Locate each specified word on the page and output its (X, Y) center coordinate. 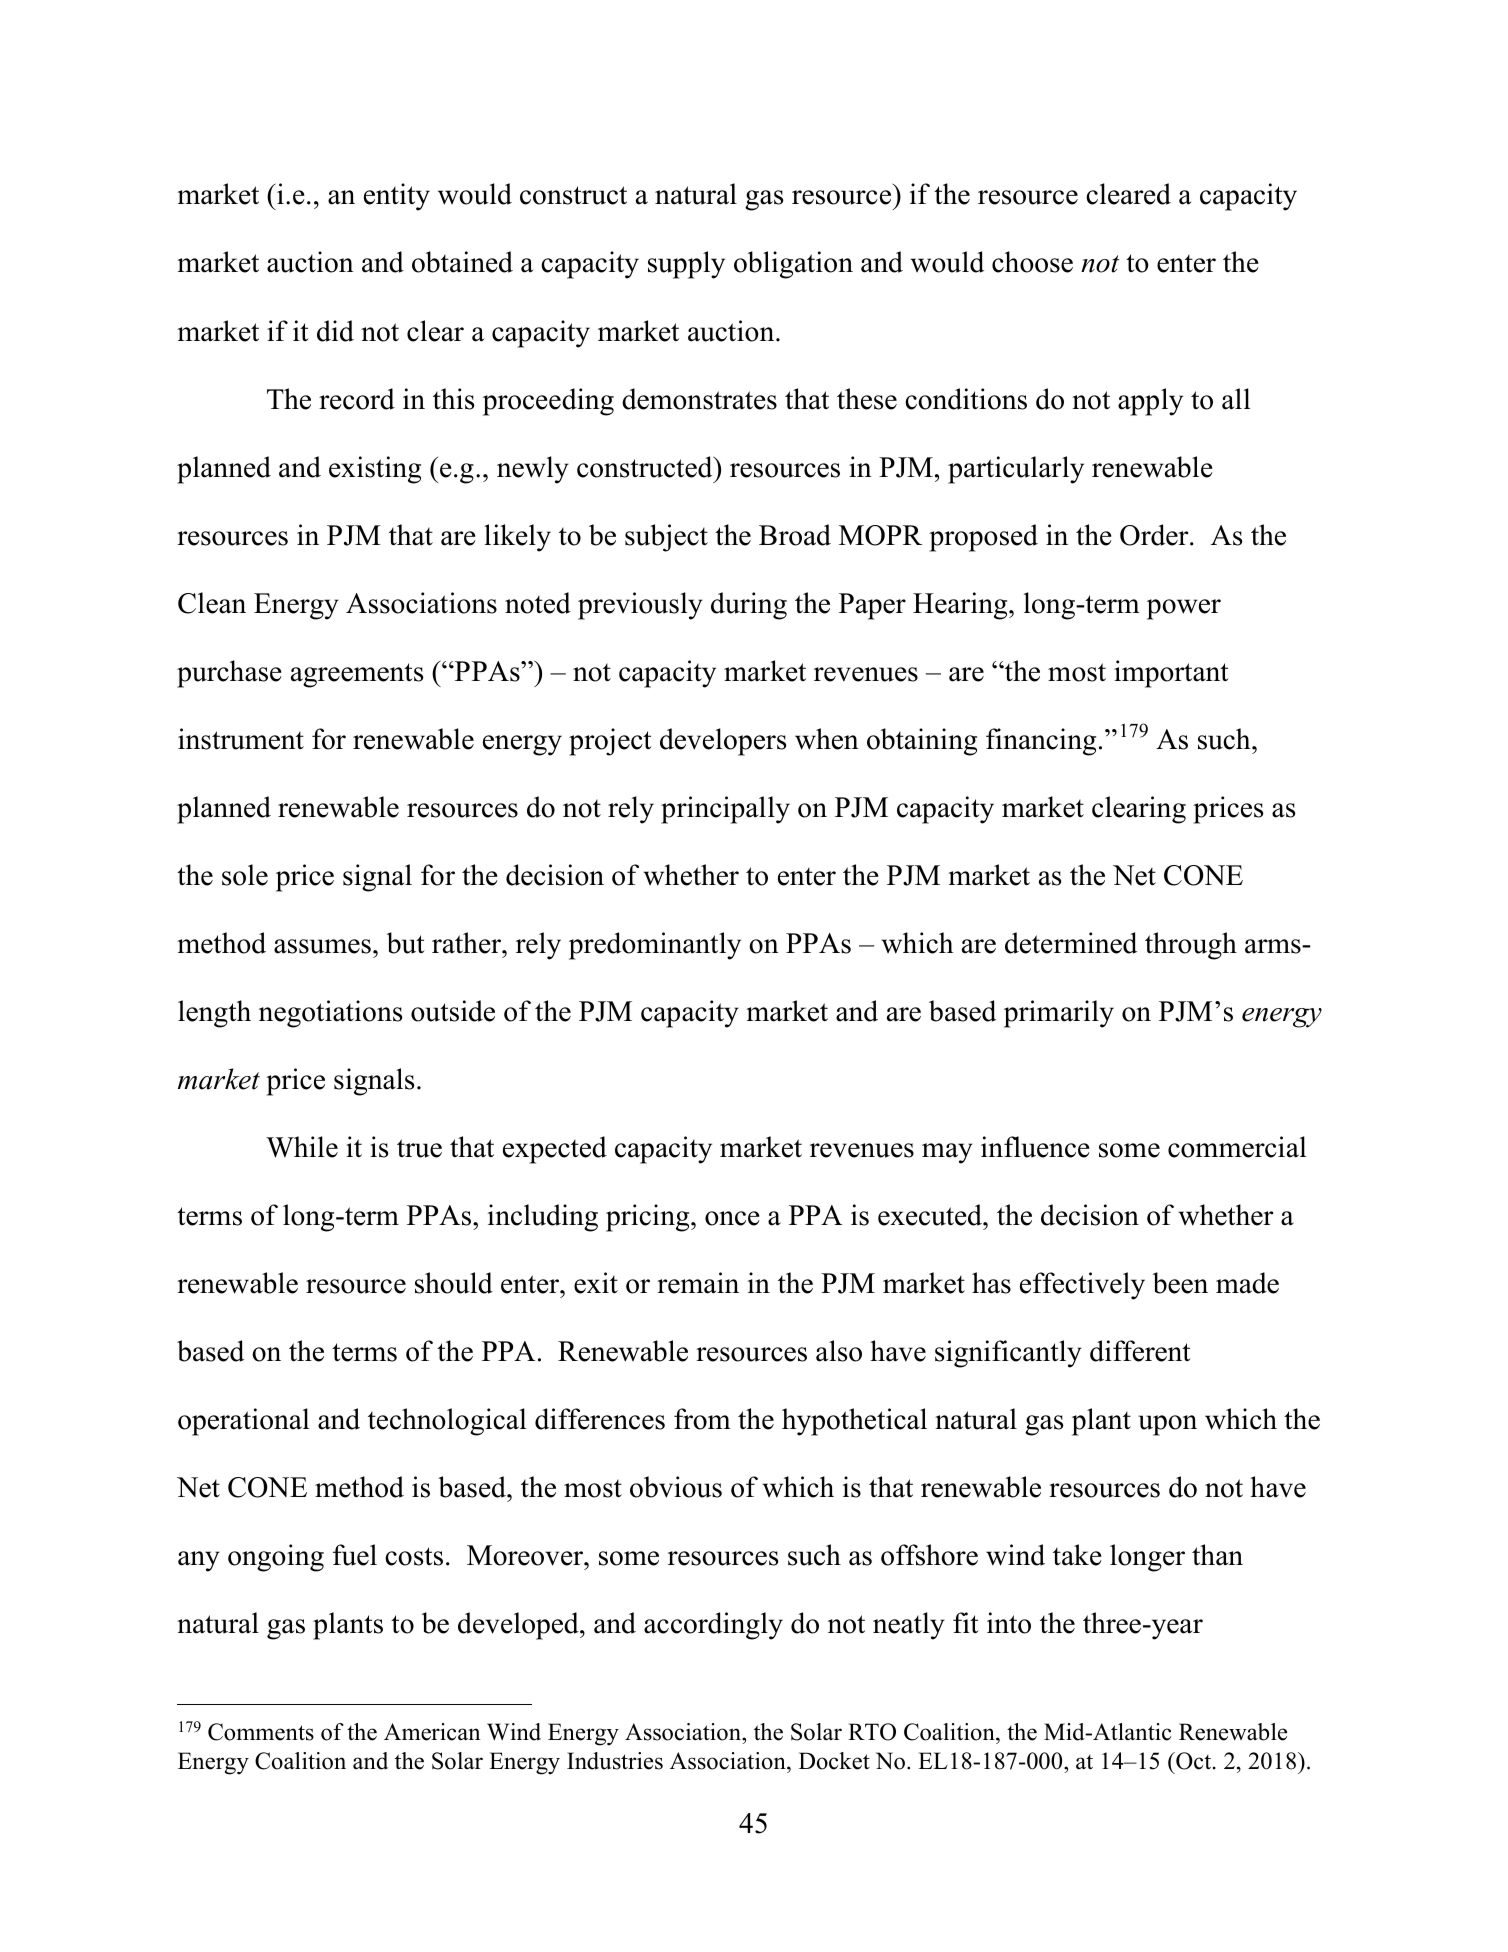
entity (397, 197)
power (1184, 609)
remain (698, 1283)
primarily (1059, 1014)
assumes (322, 946)
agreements (357, 675)
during (749, 606)
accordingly (713, 1626)
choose (1032, 262)
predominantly (655, 946)
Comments (261, 1732)
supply (686, 265)
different (1140, 1351)
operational (244, 1422)
